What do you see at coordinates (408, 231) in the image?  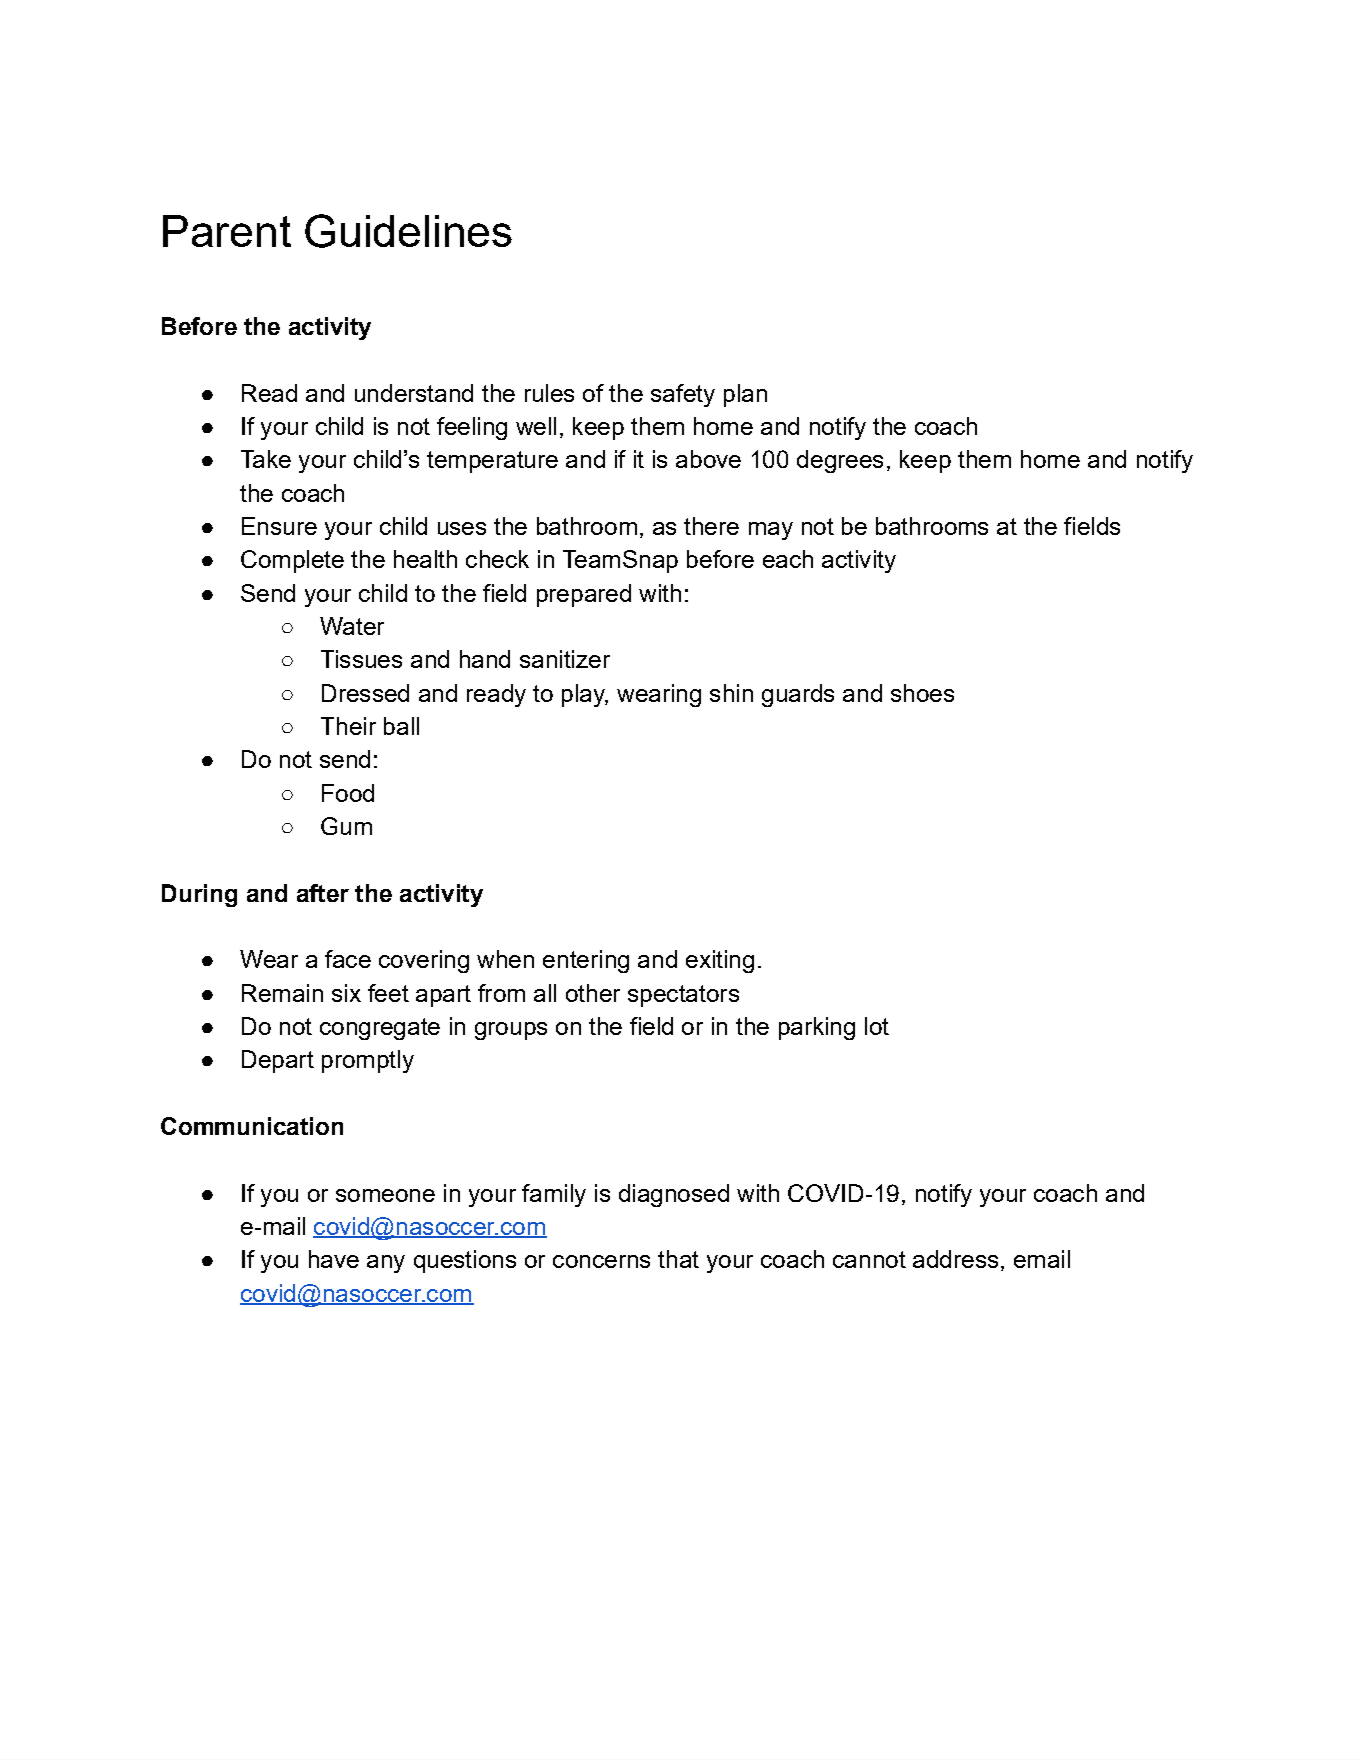 I see `Guidelines` at bounding box center [408, 231].
